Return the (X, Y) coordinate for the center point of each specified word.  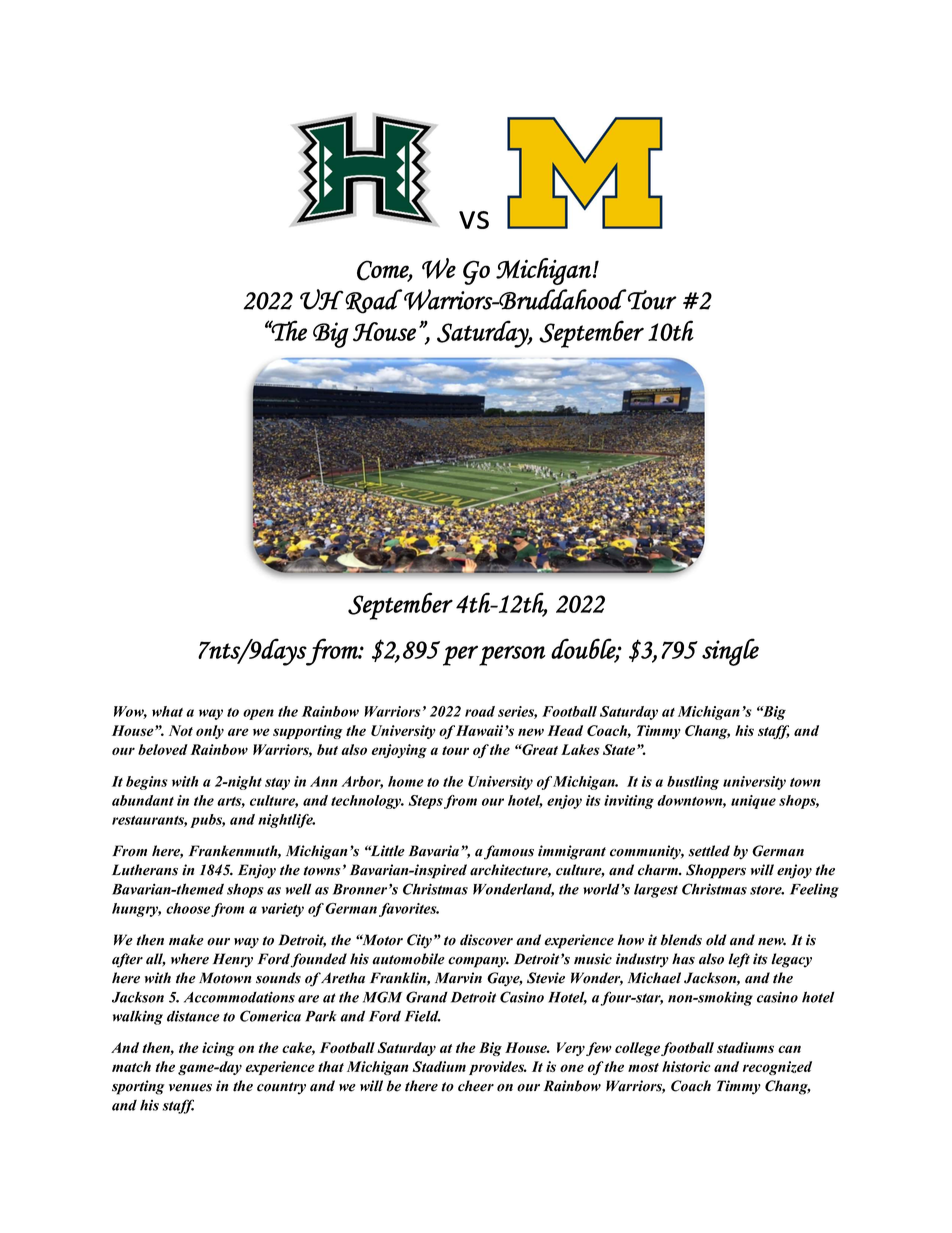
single (730, 652)
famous (509, 852)
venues (190, 1088)
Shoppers (716, 871)
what (167, 711)
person (512, 655)
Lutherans (145, 870)
